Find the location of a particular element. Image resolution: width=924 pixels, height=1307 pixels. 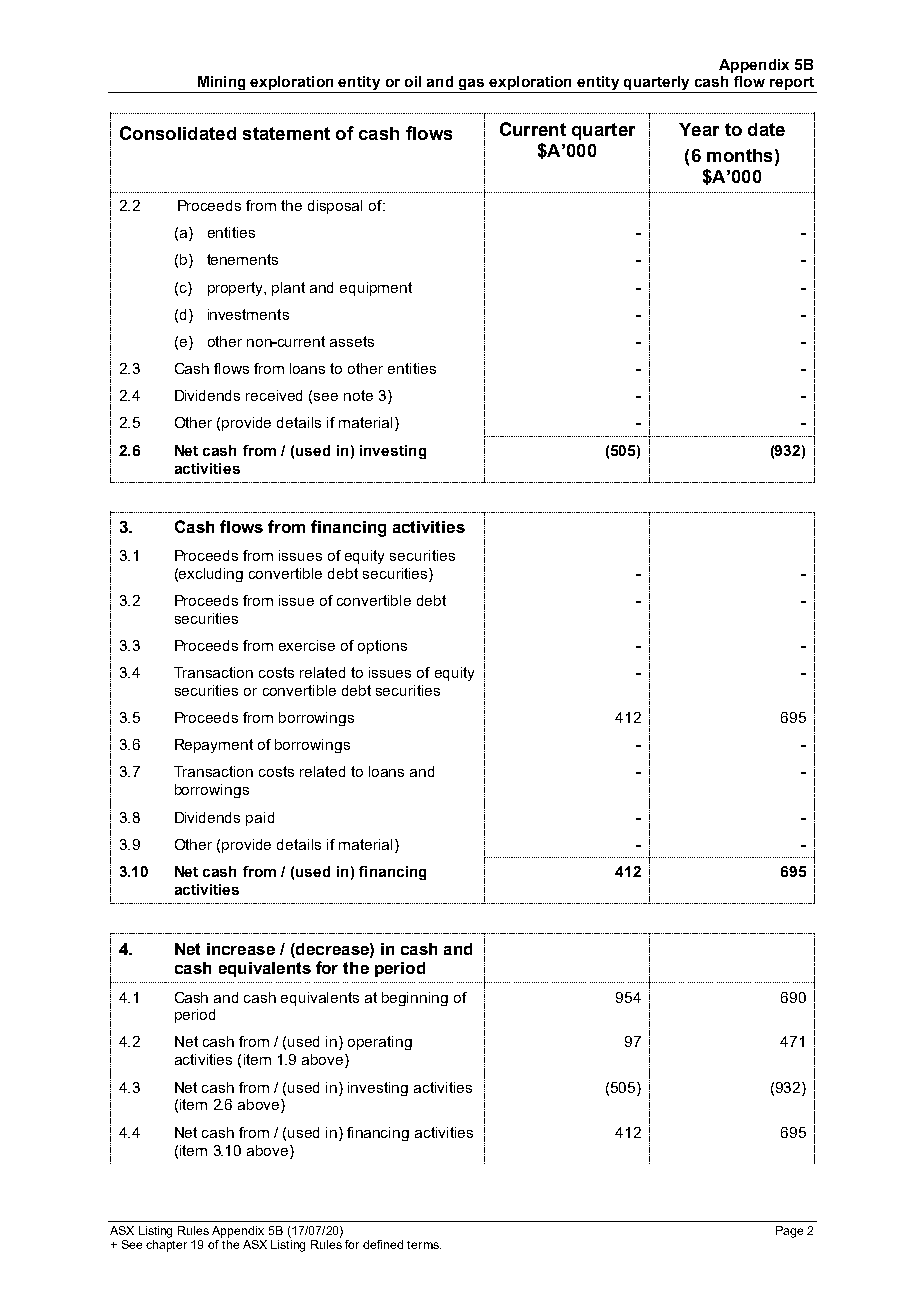

Mining is located at coordinates (221, 84).
